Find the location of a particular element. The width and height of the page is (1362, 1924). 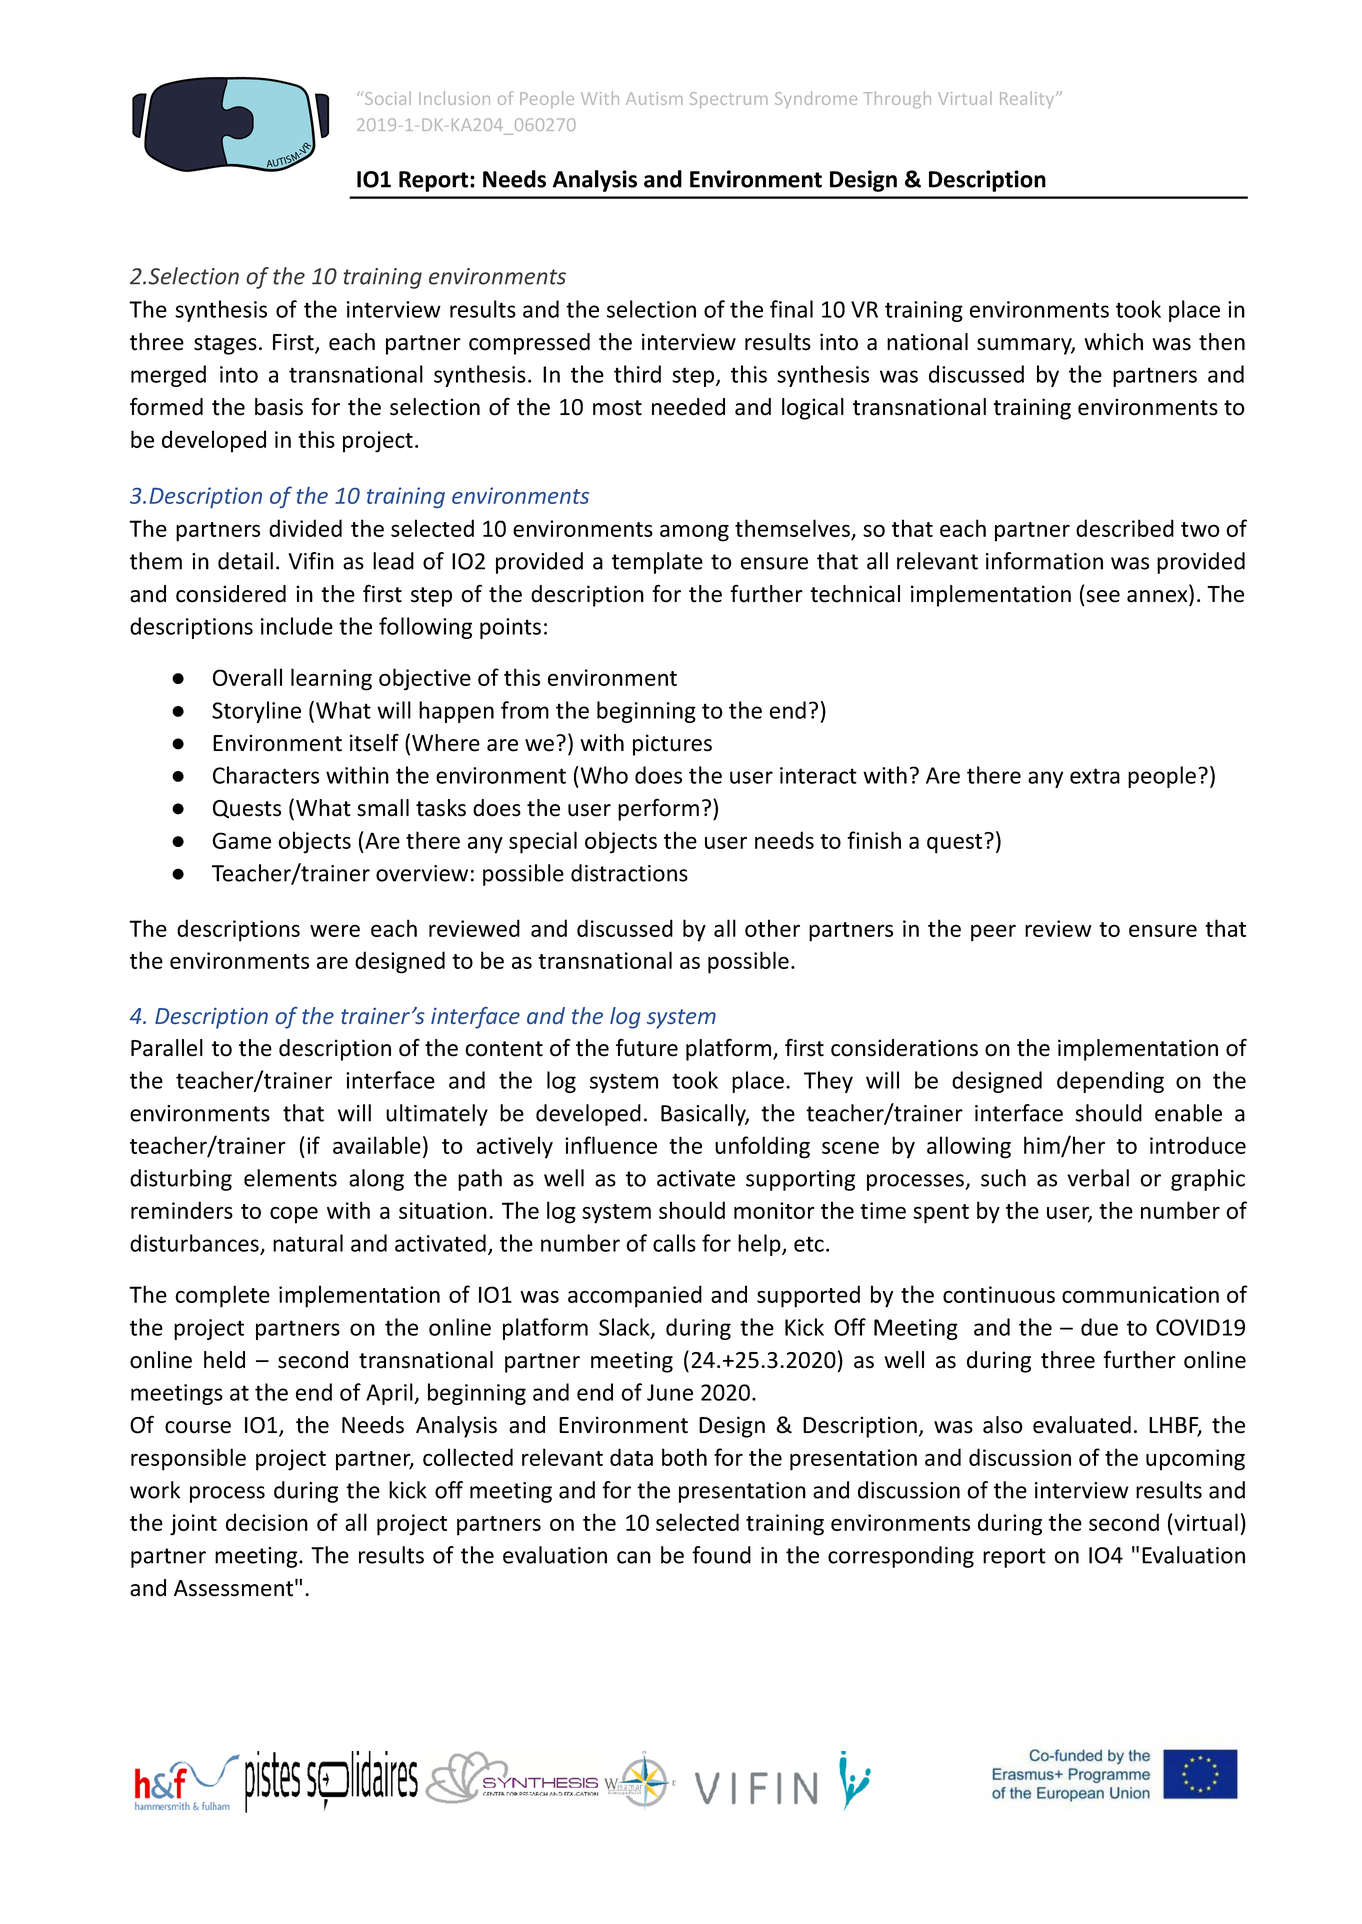

Game is located at coordinates (242, 840).
